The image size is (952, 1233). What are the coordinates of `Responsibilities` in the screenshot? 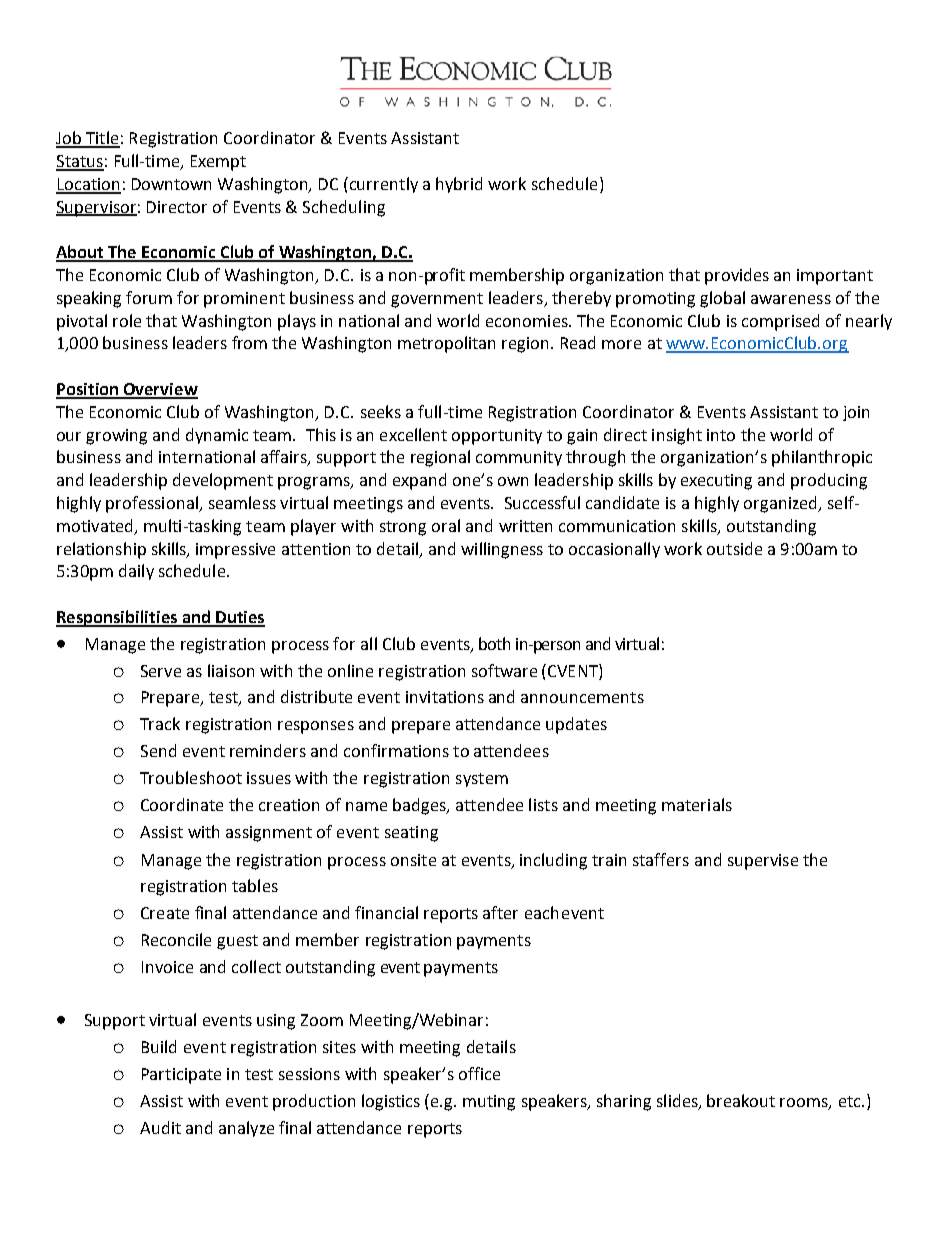 It's located at (117, 618).
